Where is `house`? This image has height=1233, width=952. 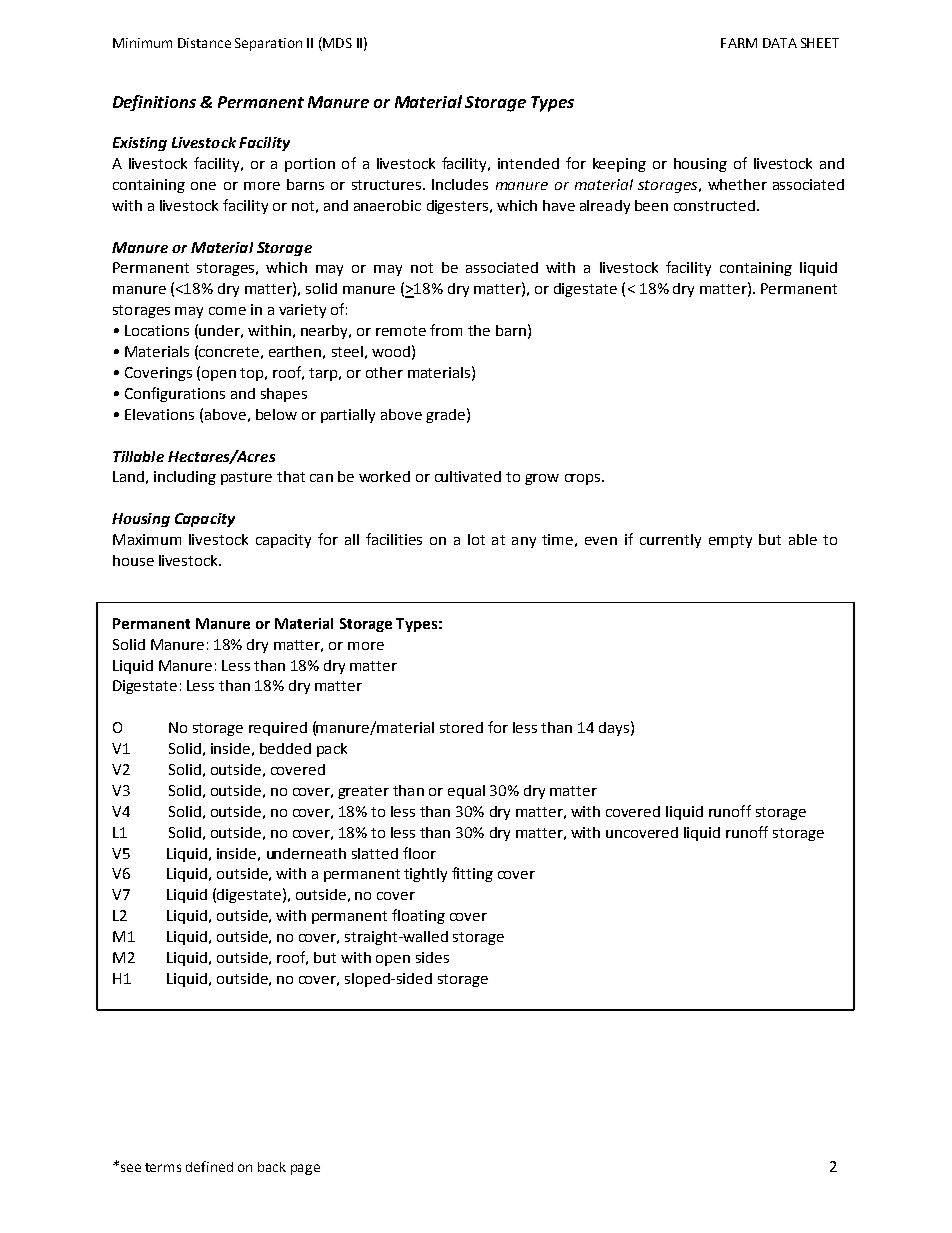
house is located at coordinates (133, 560).
